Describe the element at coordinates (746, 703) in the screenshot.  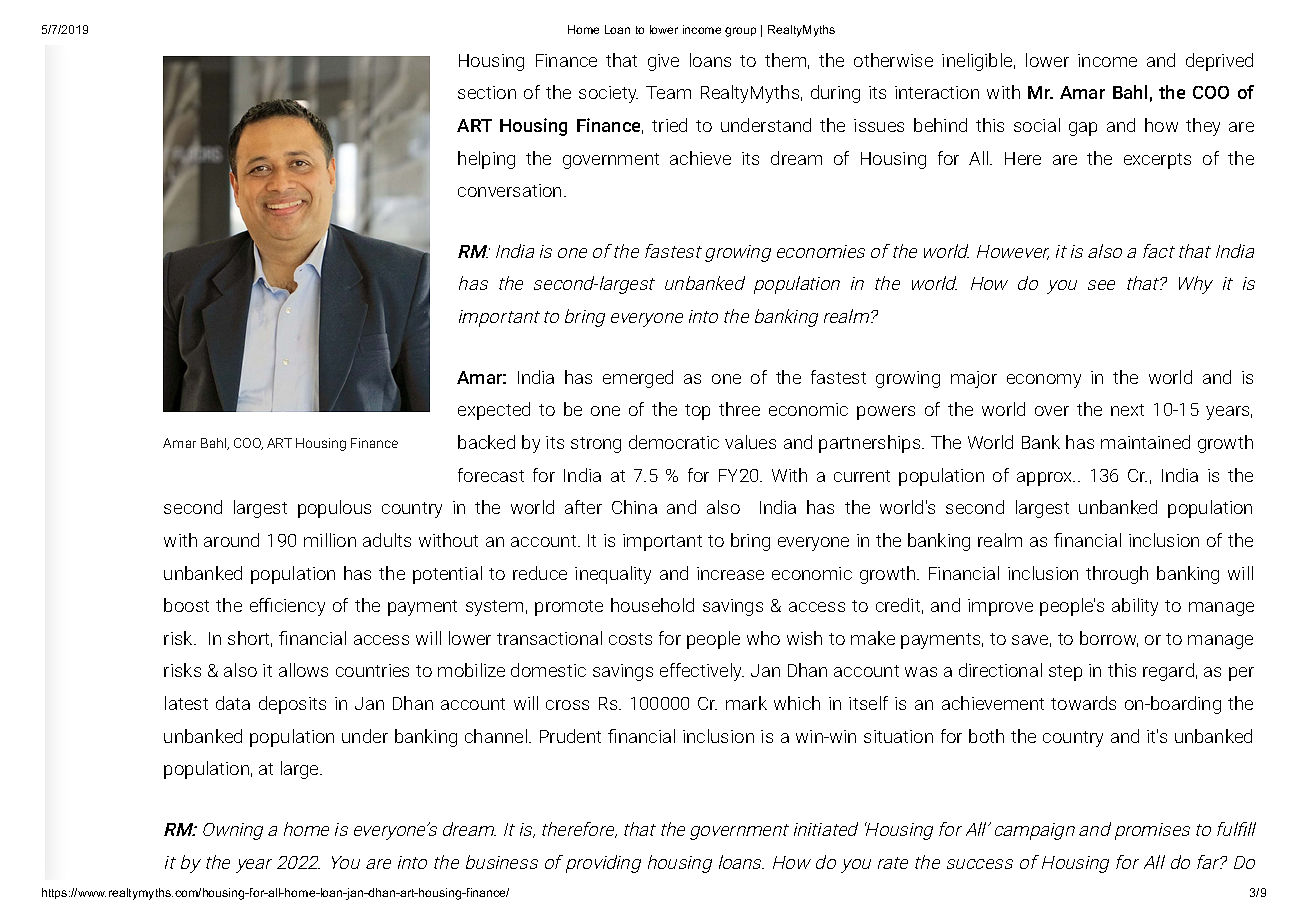
I see `mark` at that location.
